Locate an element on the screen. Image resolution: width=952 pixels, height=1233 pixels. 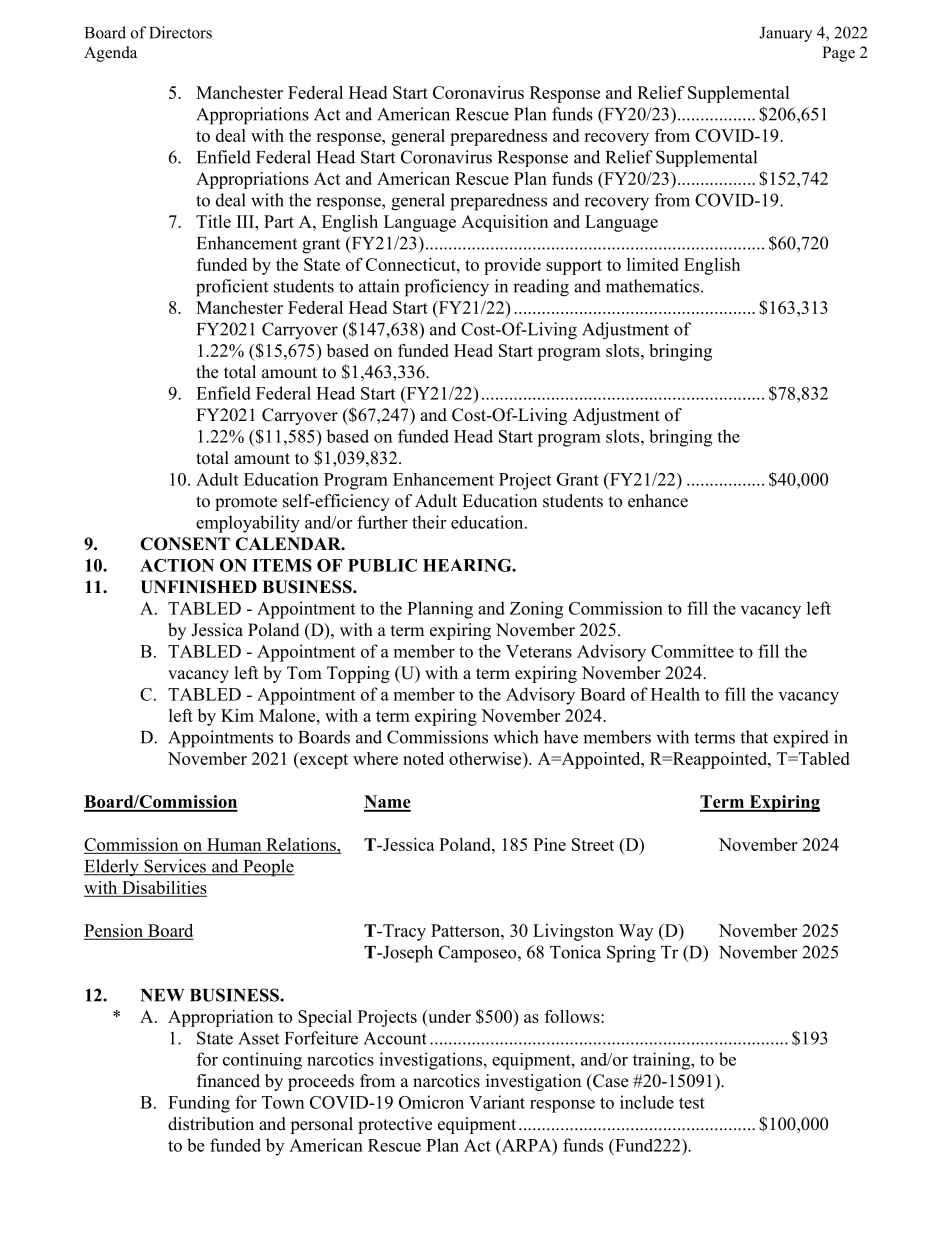
proficiency is located at coordinates (447, 288).
